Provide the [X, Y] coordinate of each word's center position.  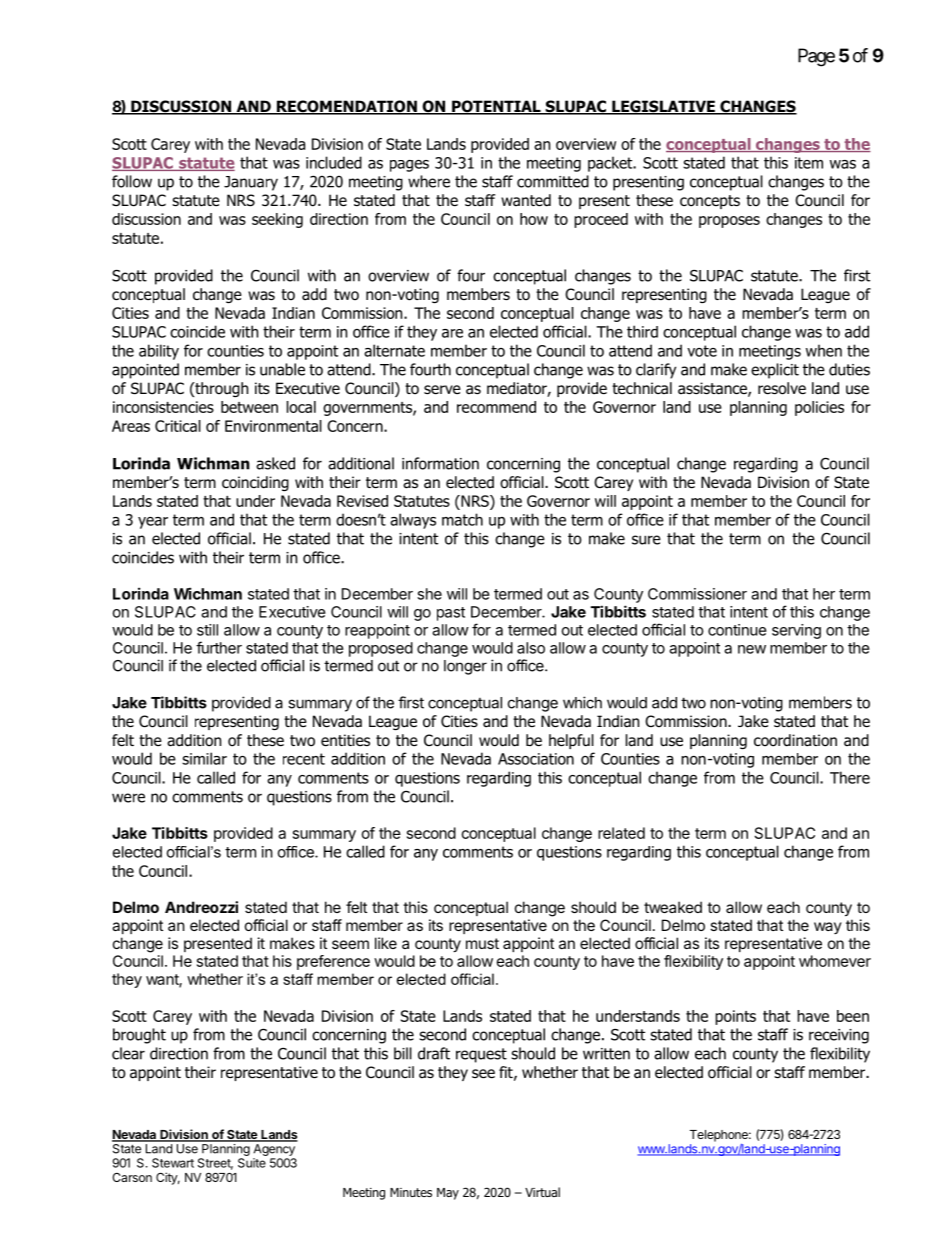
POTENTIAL [496, 107]
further [219, 647]
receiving [839, 1036]
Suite [252, 1163]
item [809, 163]
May [448, 1194]
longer [465, 667]
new [752, 649]
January [251, 183]
